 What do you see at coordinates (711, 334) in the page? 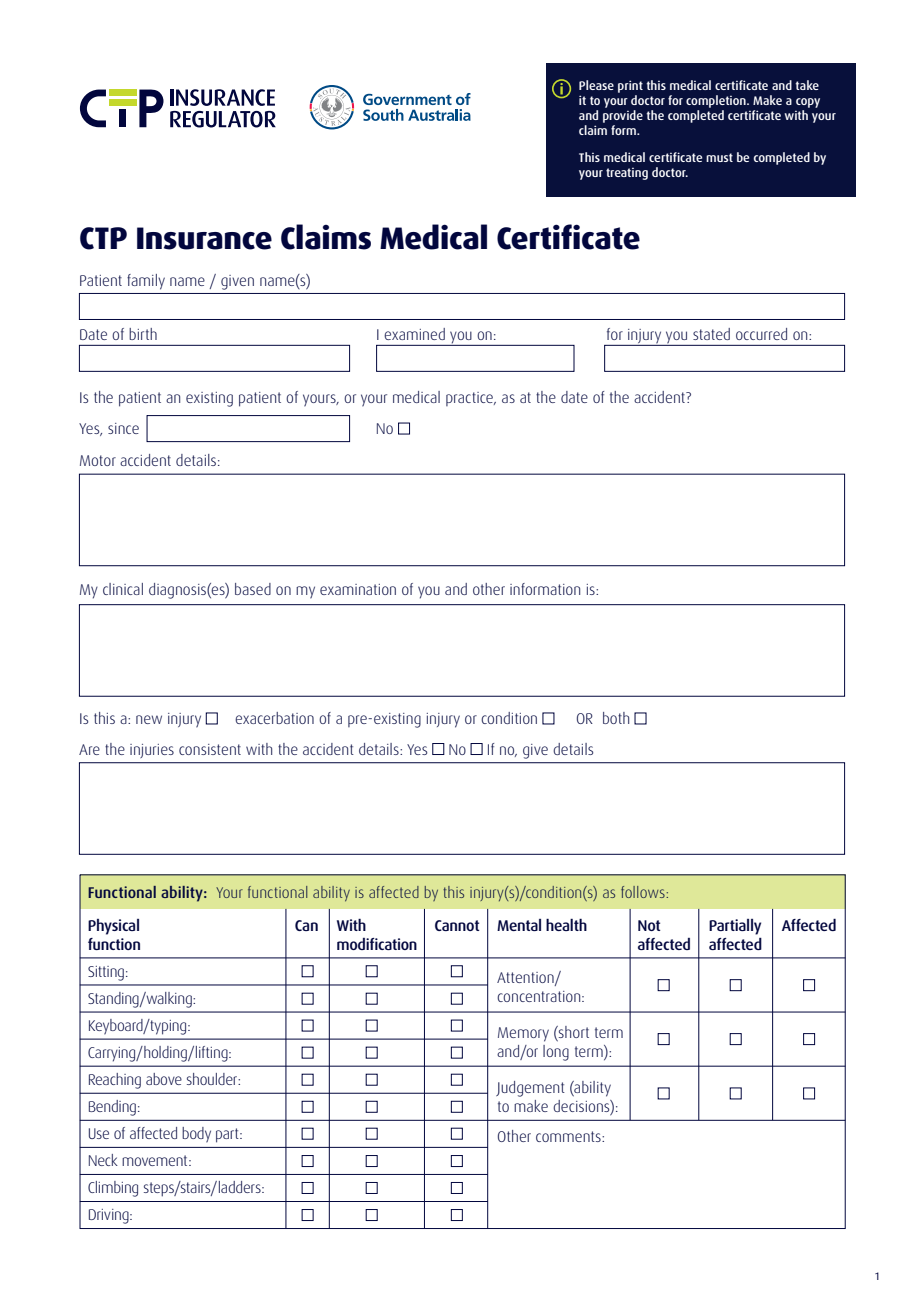
I see `stated` at bounding box center [711, 334].
